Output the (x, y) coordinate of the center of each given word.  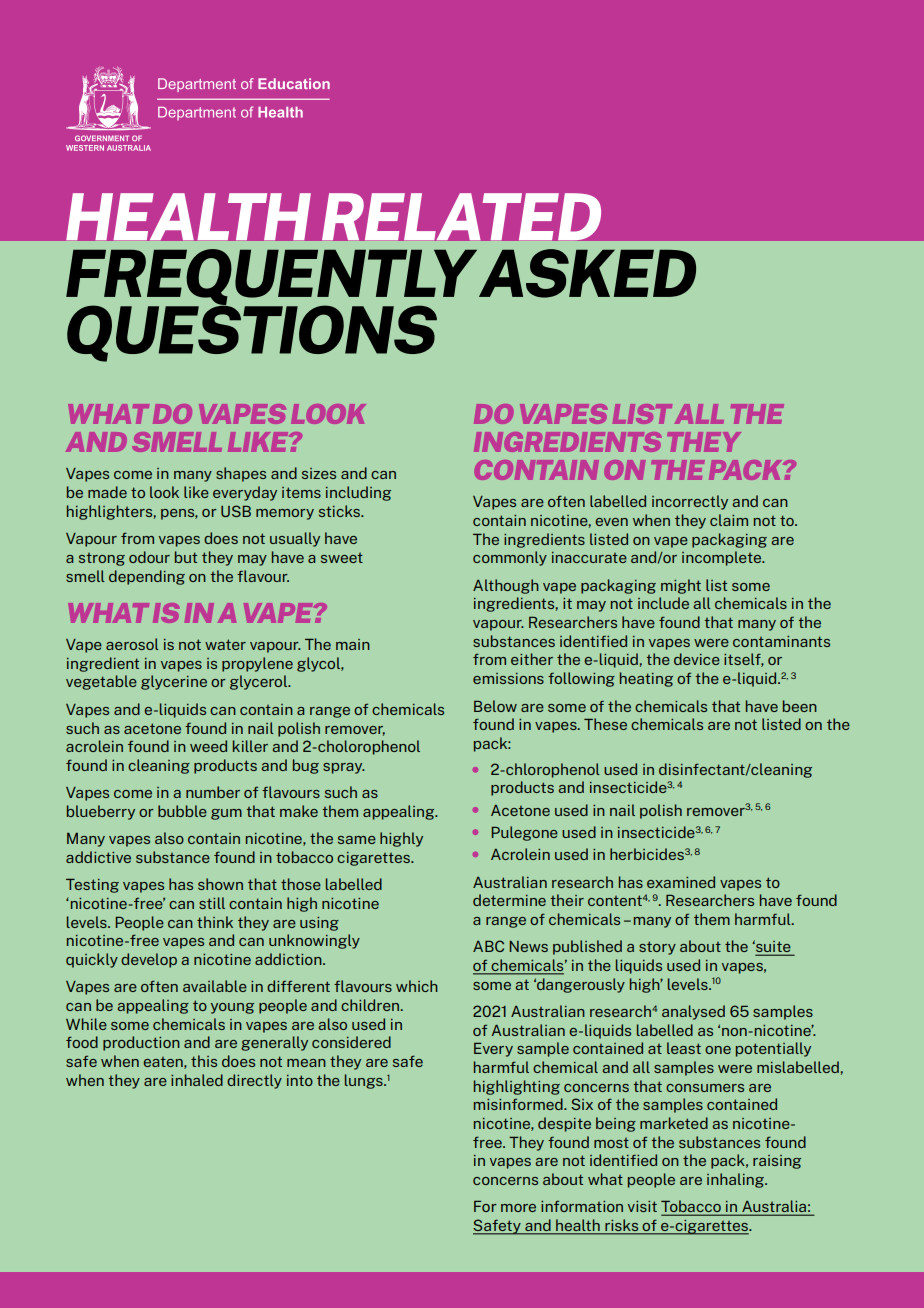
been (800, 706)
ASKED (587, 273)
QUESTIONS (252, 332)
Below (495, 706)
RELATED (461, 216)
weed (208, 746)
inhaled (197, 1080)
